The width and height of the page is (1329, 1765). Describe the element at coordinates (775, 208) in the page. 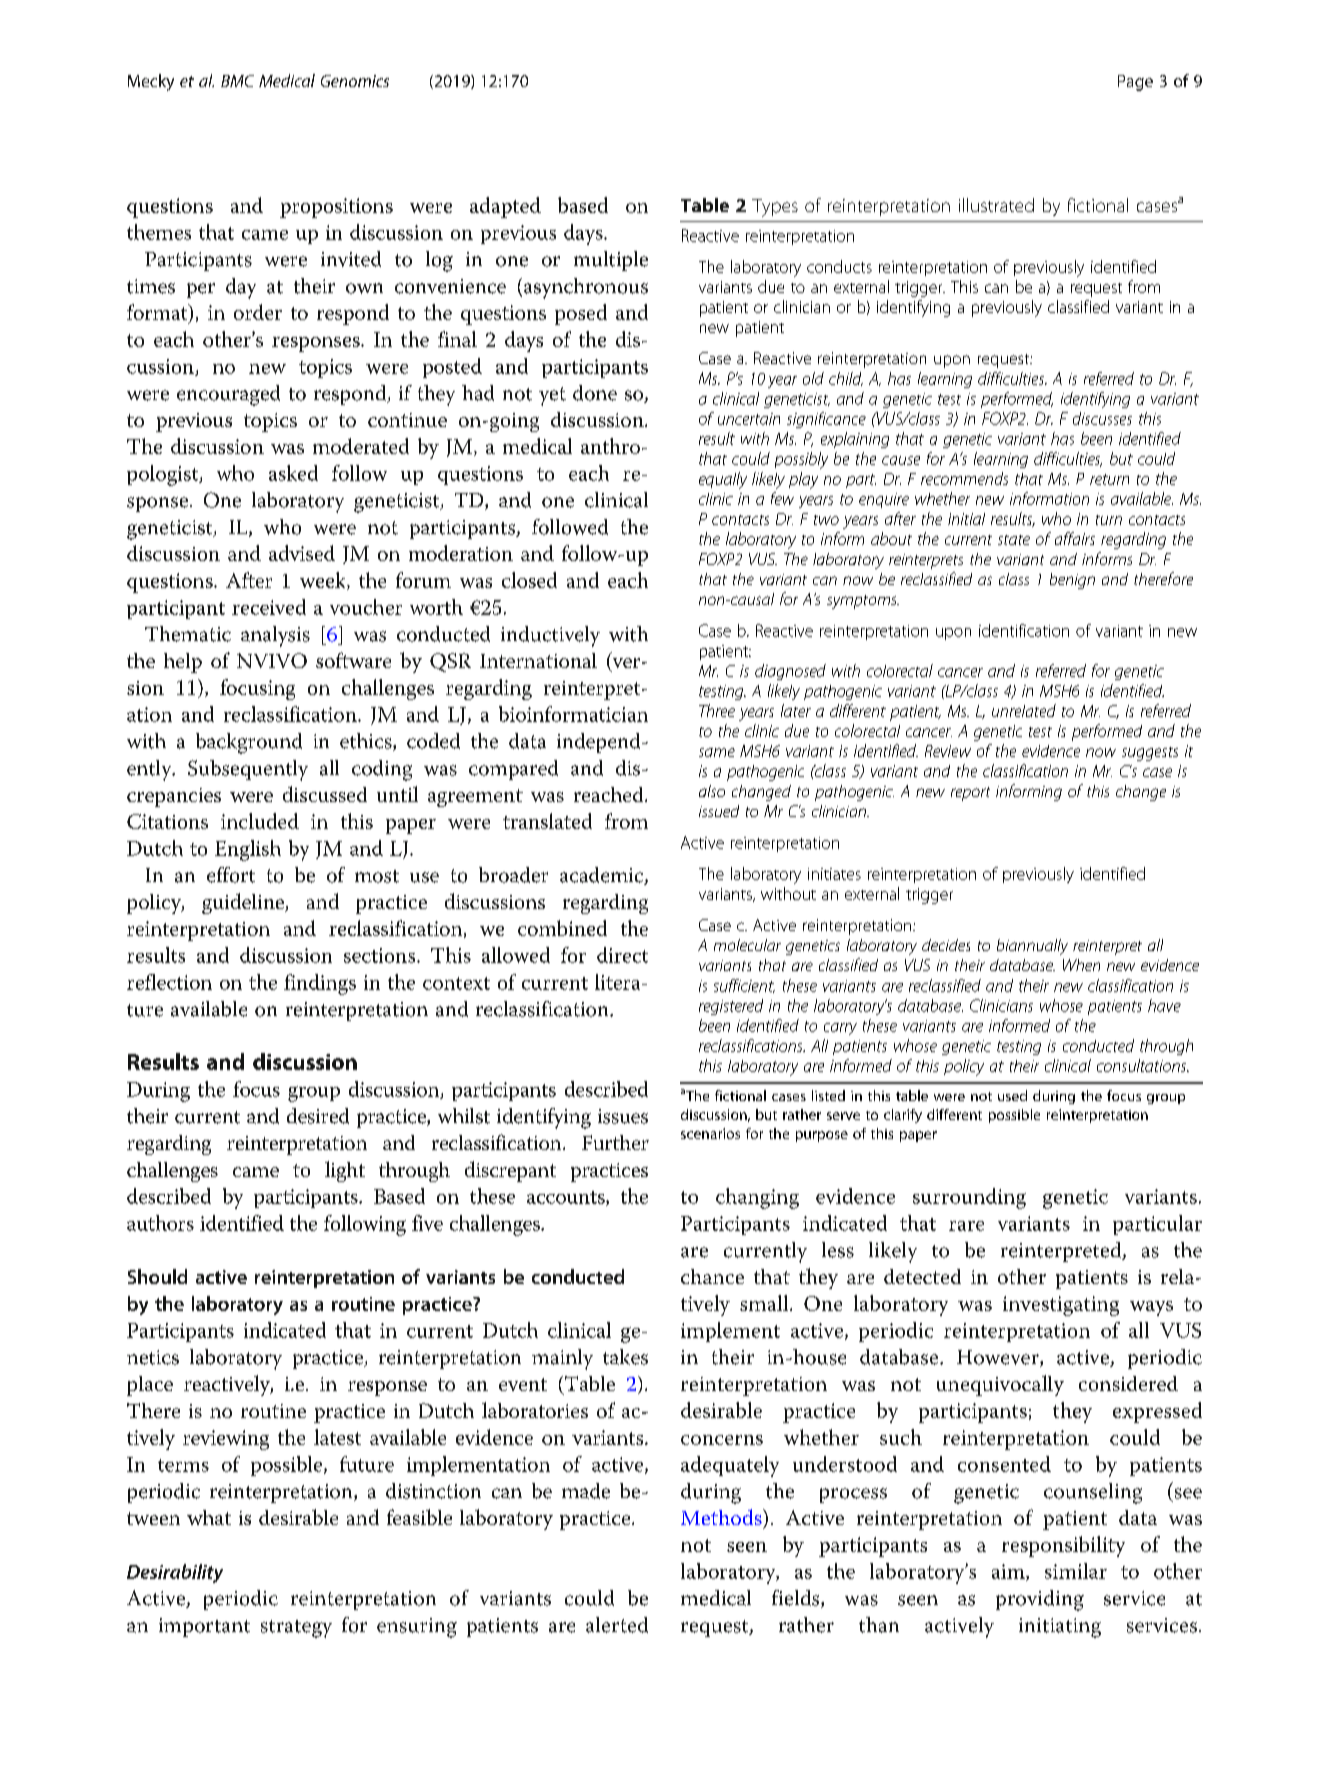

I see `Types` at that location.
